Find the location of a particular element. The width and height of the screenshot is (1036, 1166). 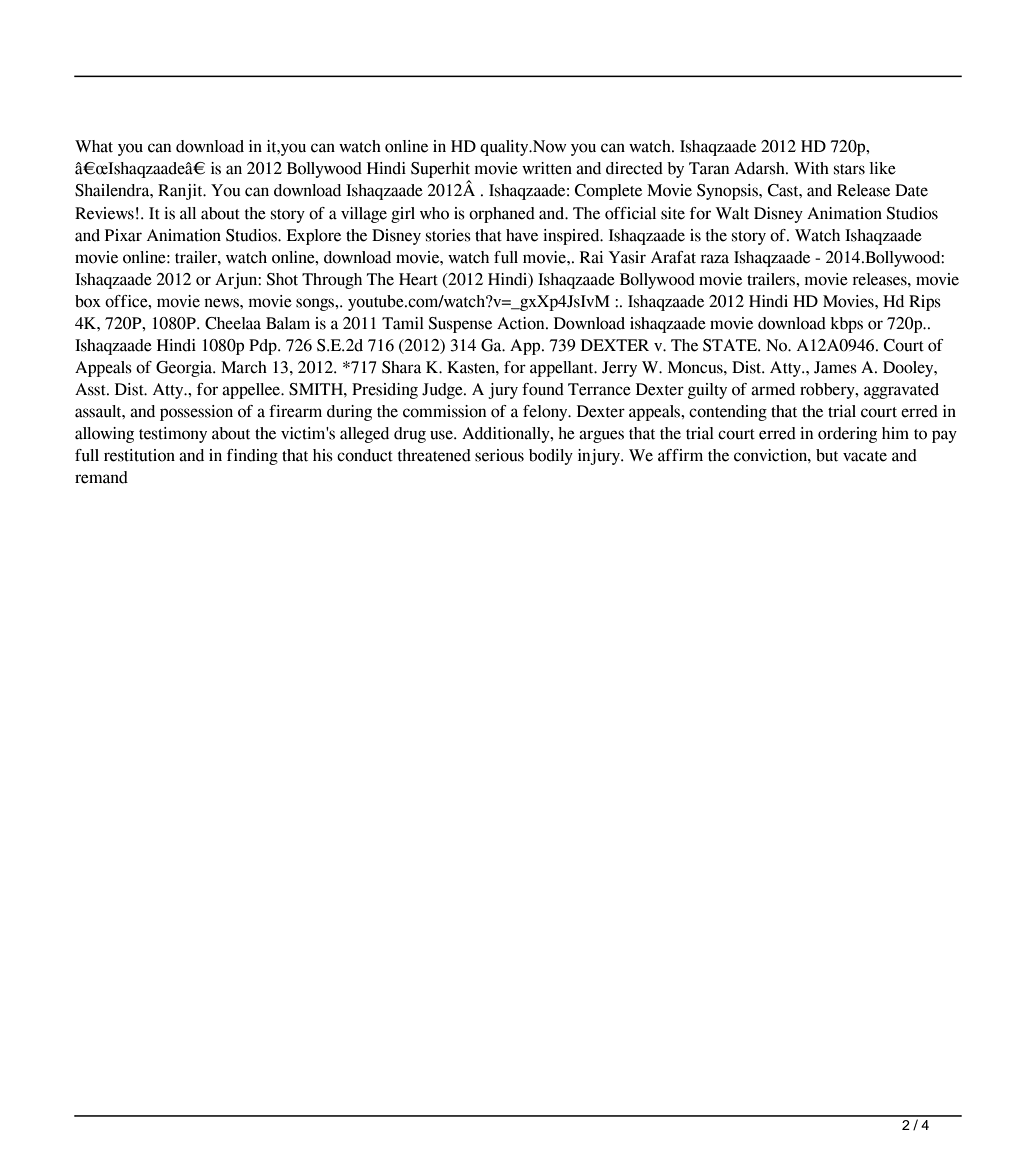

restitution is located at coordinates (139, 455).
